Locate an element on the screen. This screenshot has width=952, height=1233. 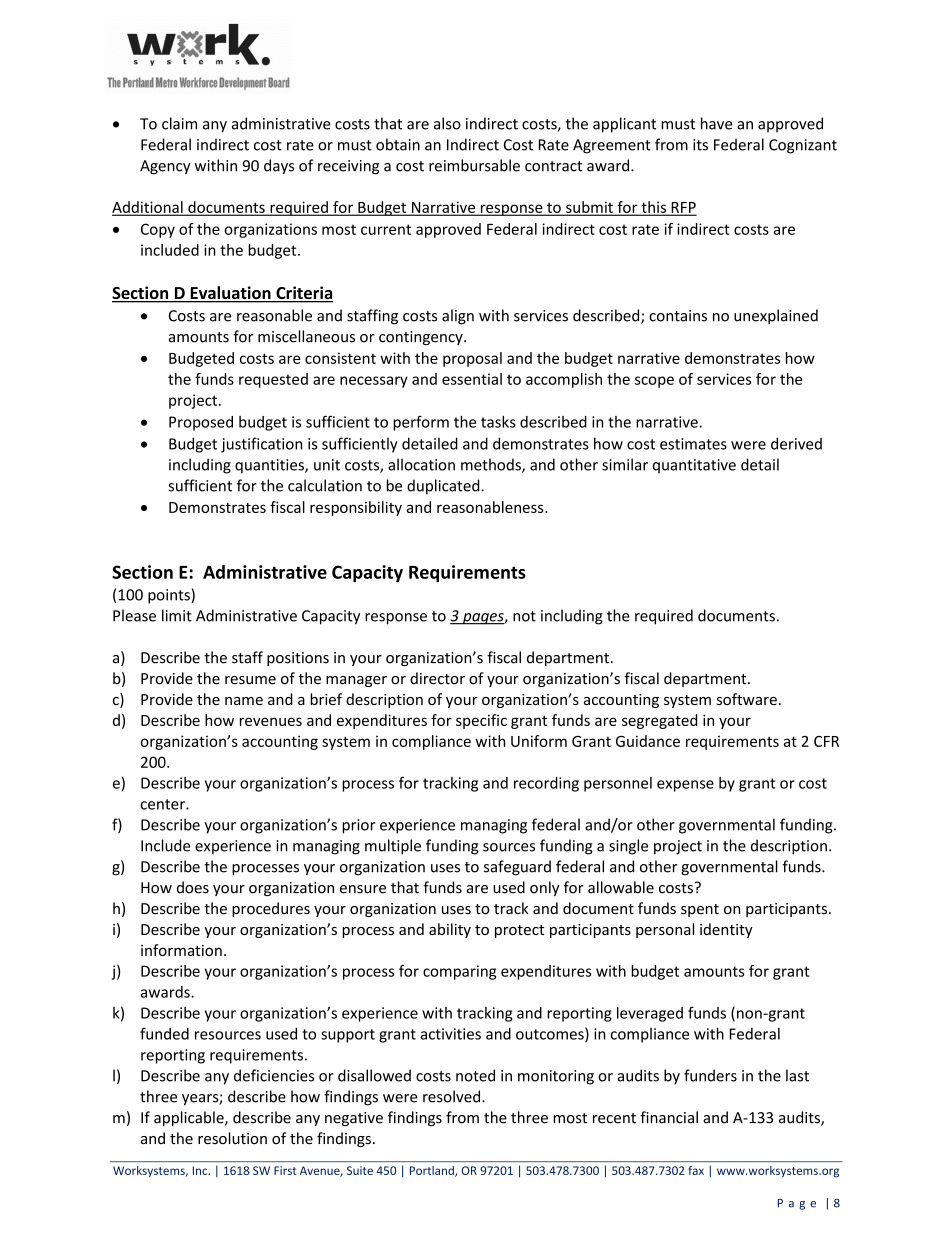
safeguard is located at coordinates (517, 868).
